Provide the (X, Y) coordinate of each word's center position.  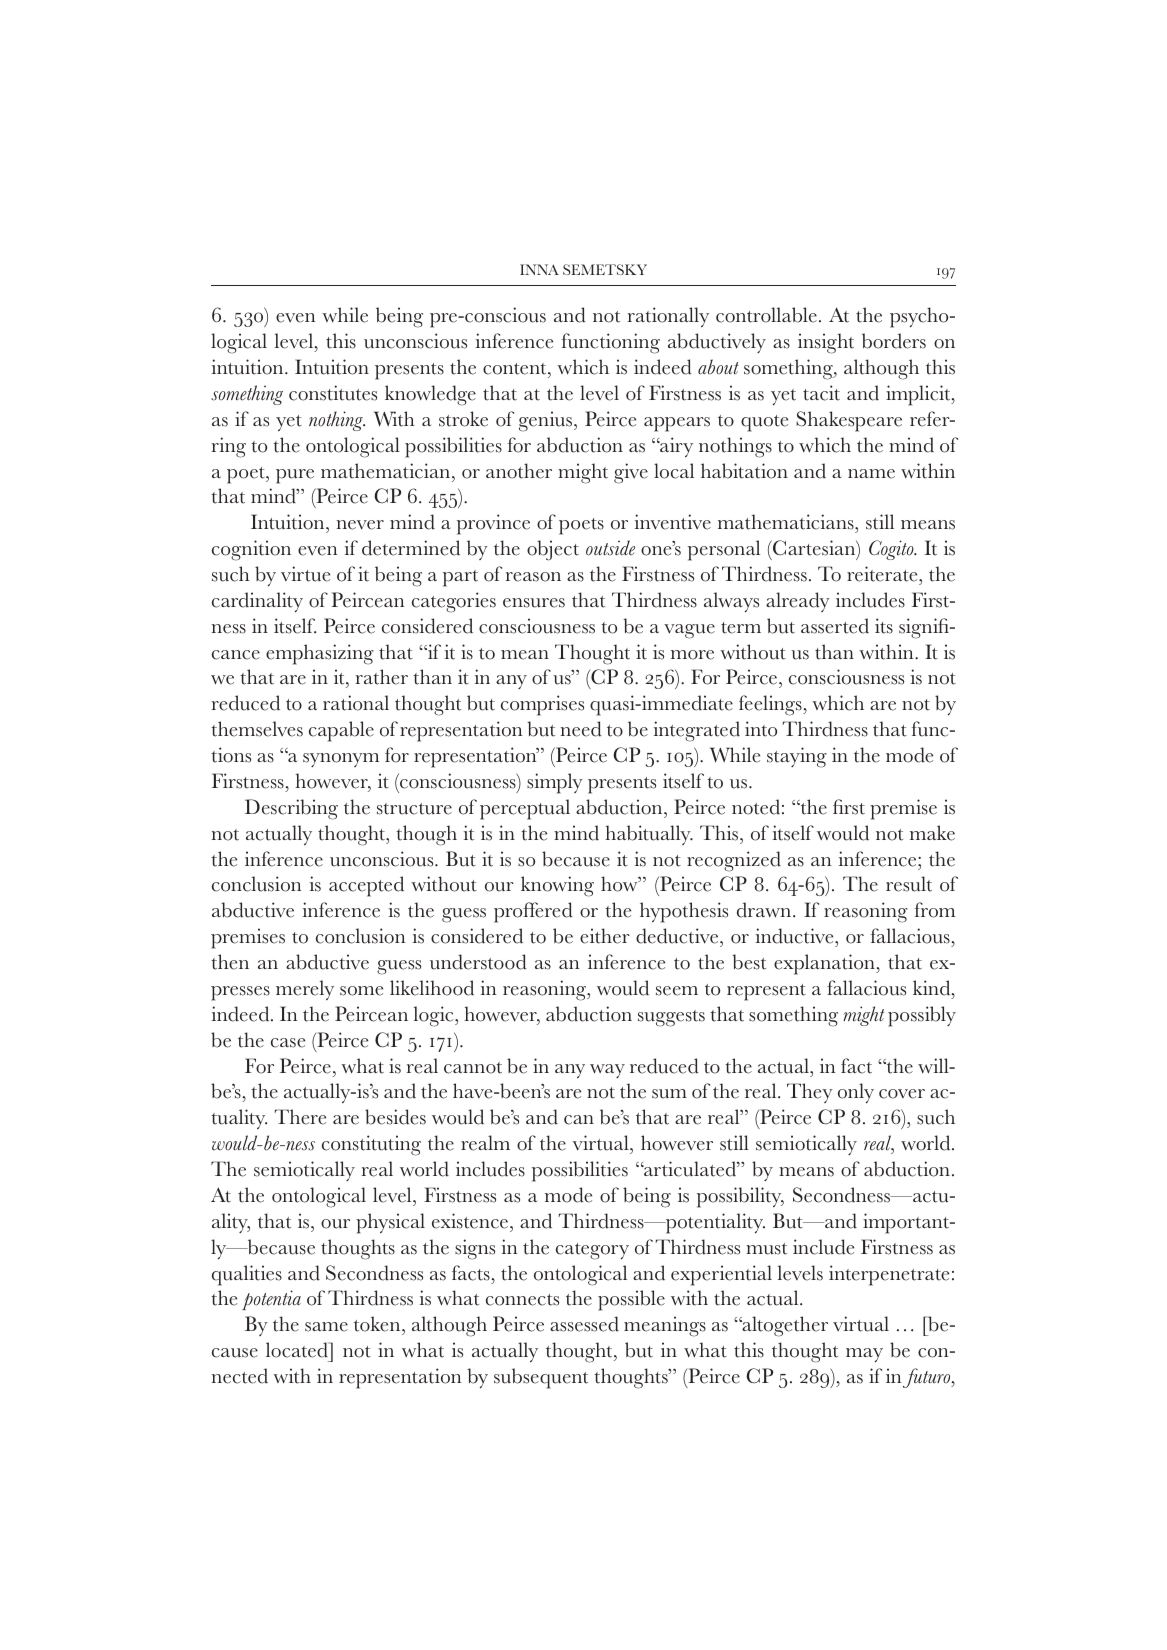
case (288, 1043)
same (326, 1327)
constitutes (333, 393)
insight (826, 343)
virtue (305, 574)
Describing (291, 809)
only (856, 1093)
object (553, 550)
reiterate (883, 574)
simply (555, 783)
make (932, 833)
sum (669, 1094)
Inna (539, 269)
